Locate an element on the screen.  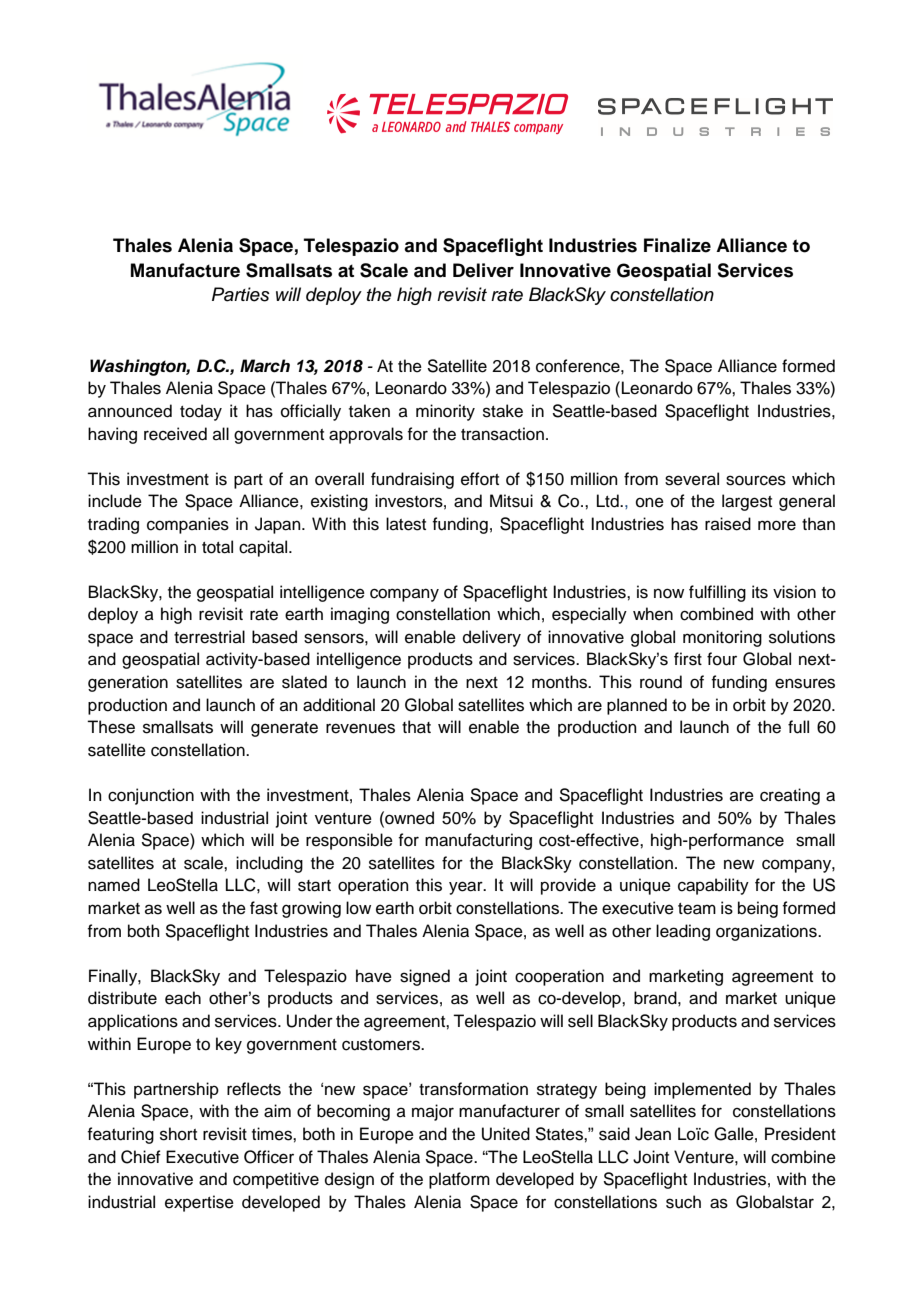
expertise is located at coordinates (199, 1203).
